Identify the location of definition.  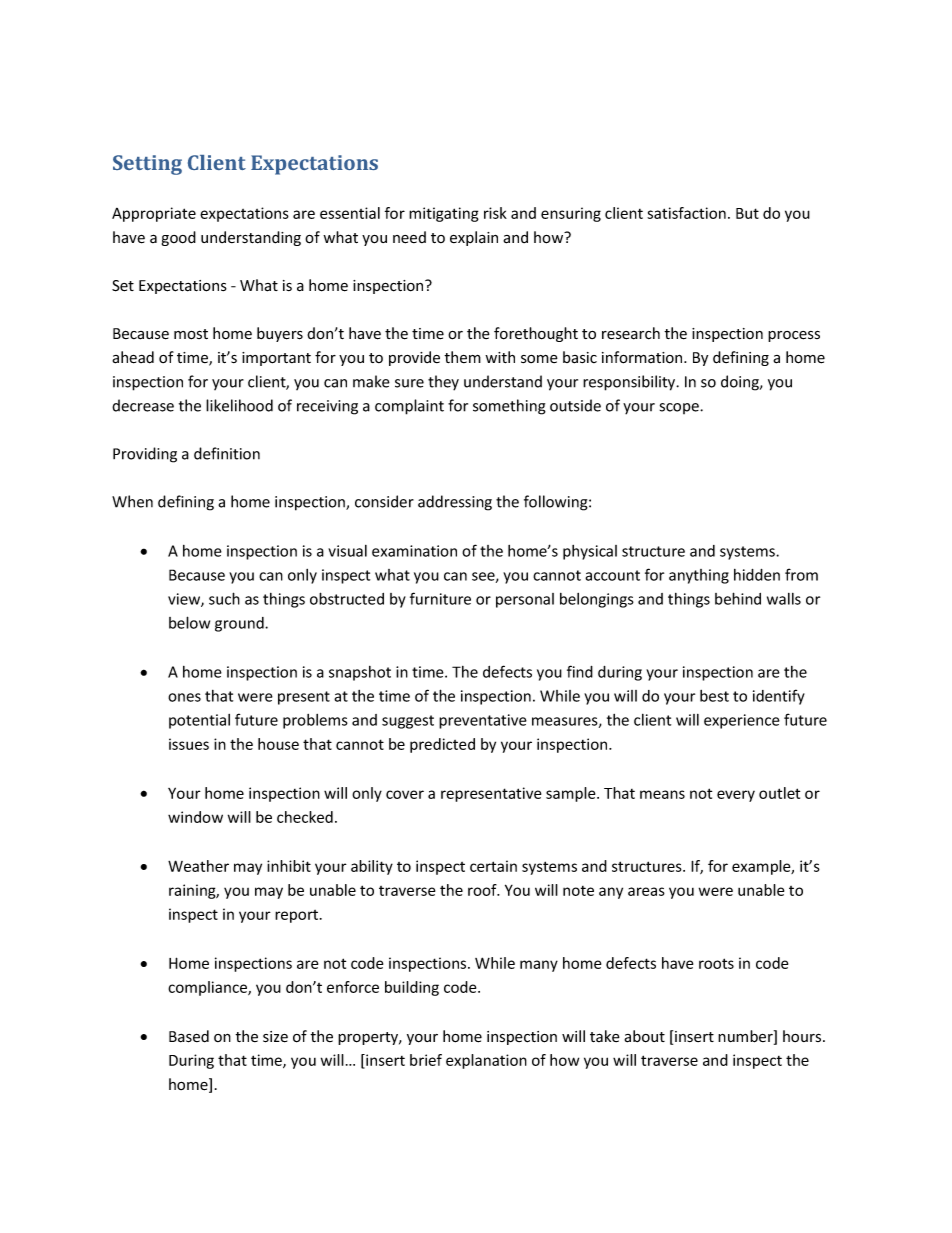
(227, 453).
